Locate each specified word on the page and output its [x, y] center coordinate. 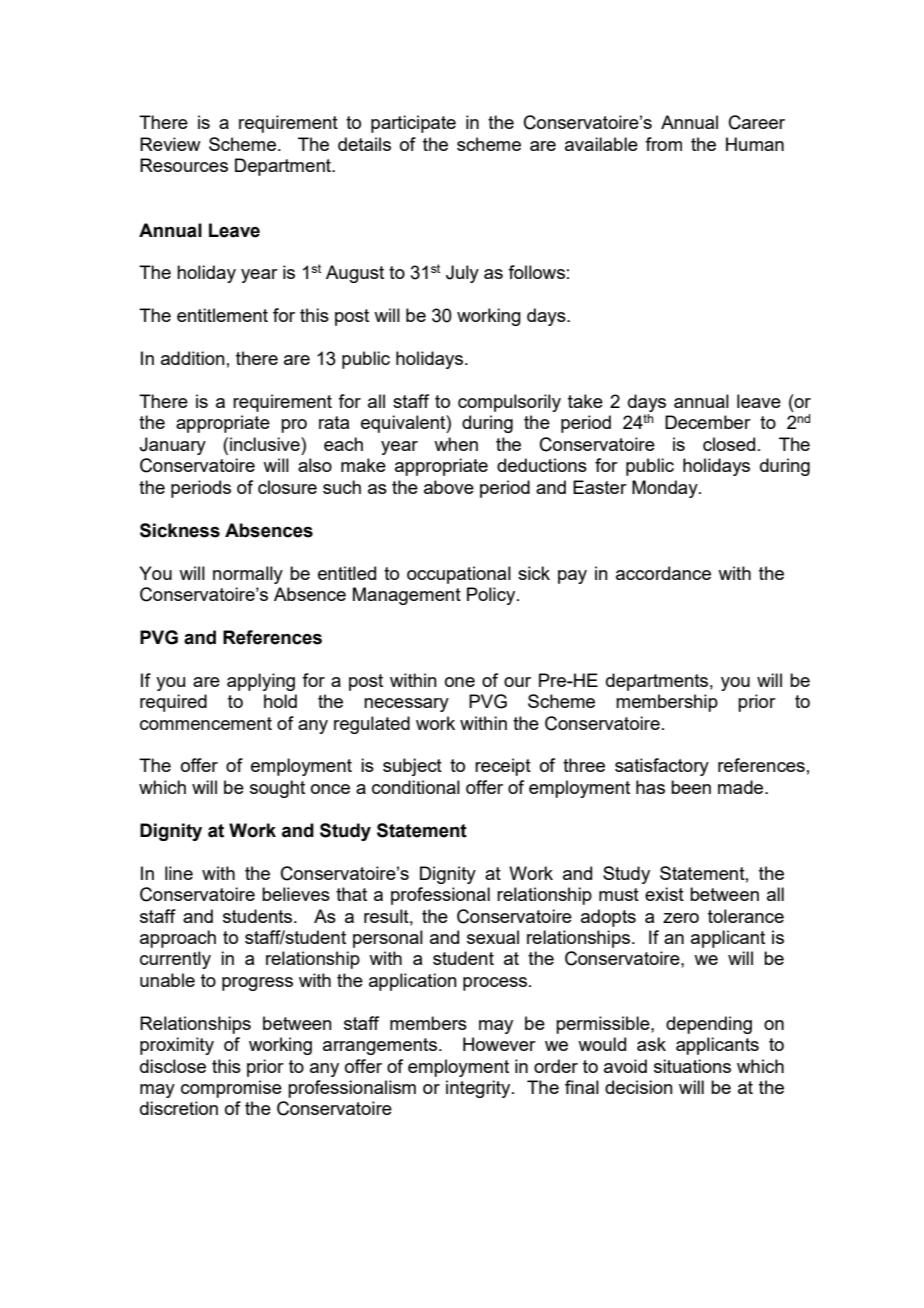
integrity [479, 1089]
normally [248, 575]
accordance [663, 573]
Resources [184, 165]
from [663, 144]
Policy [492, 596]
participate [413, 124]
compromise [231, 1089]
